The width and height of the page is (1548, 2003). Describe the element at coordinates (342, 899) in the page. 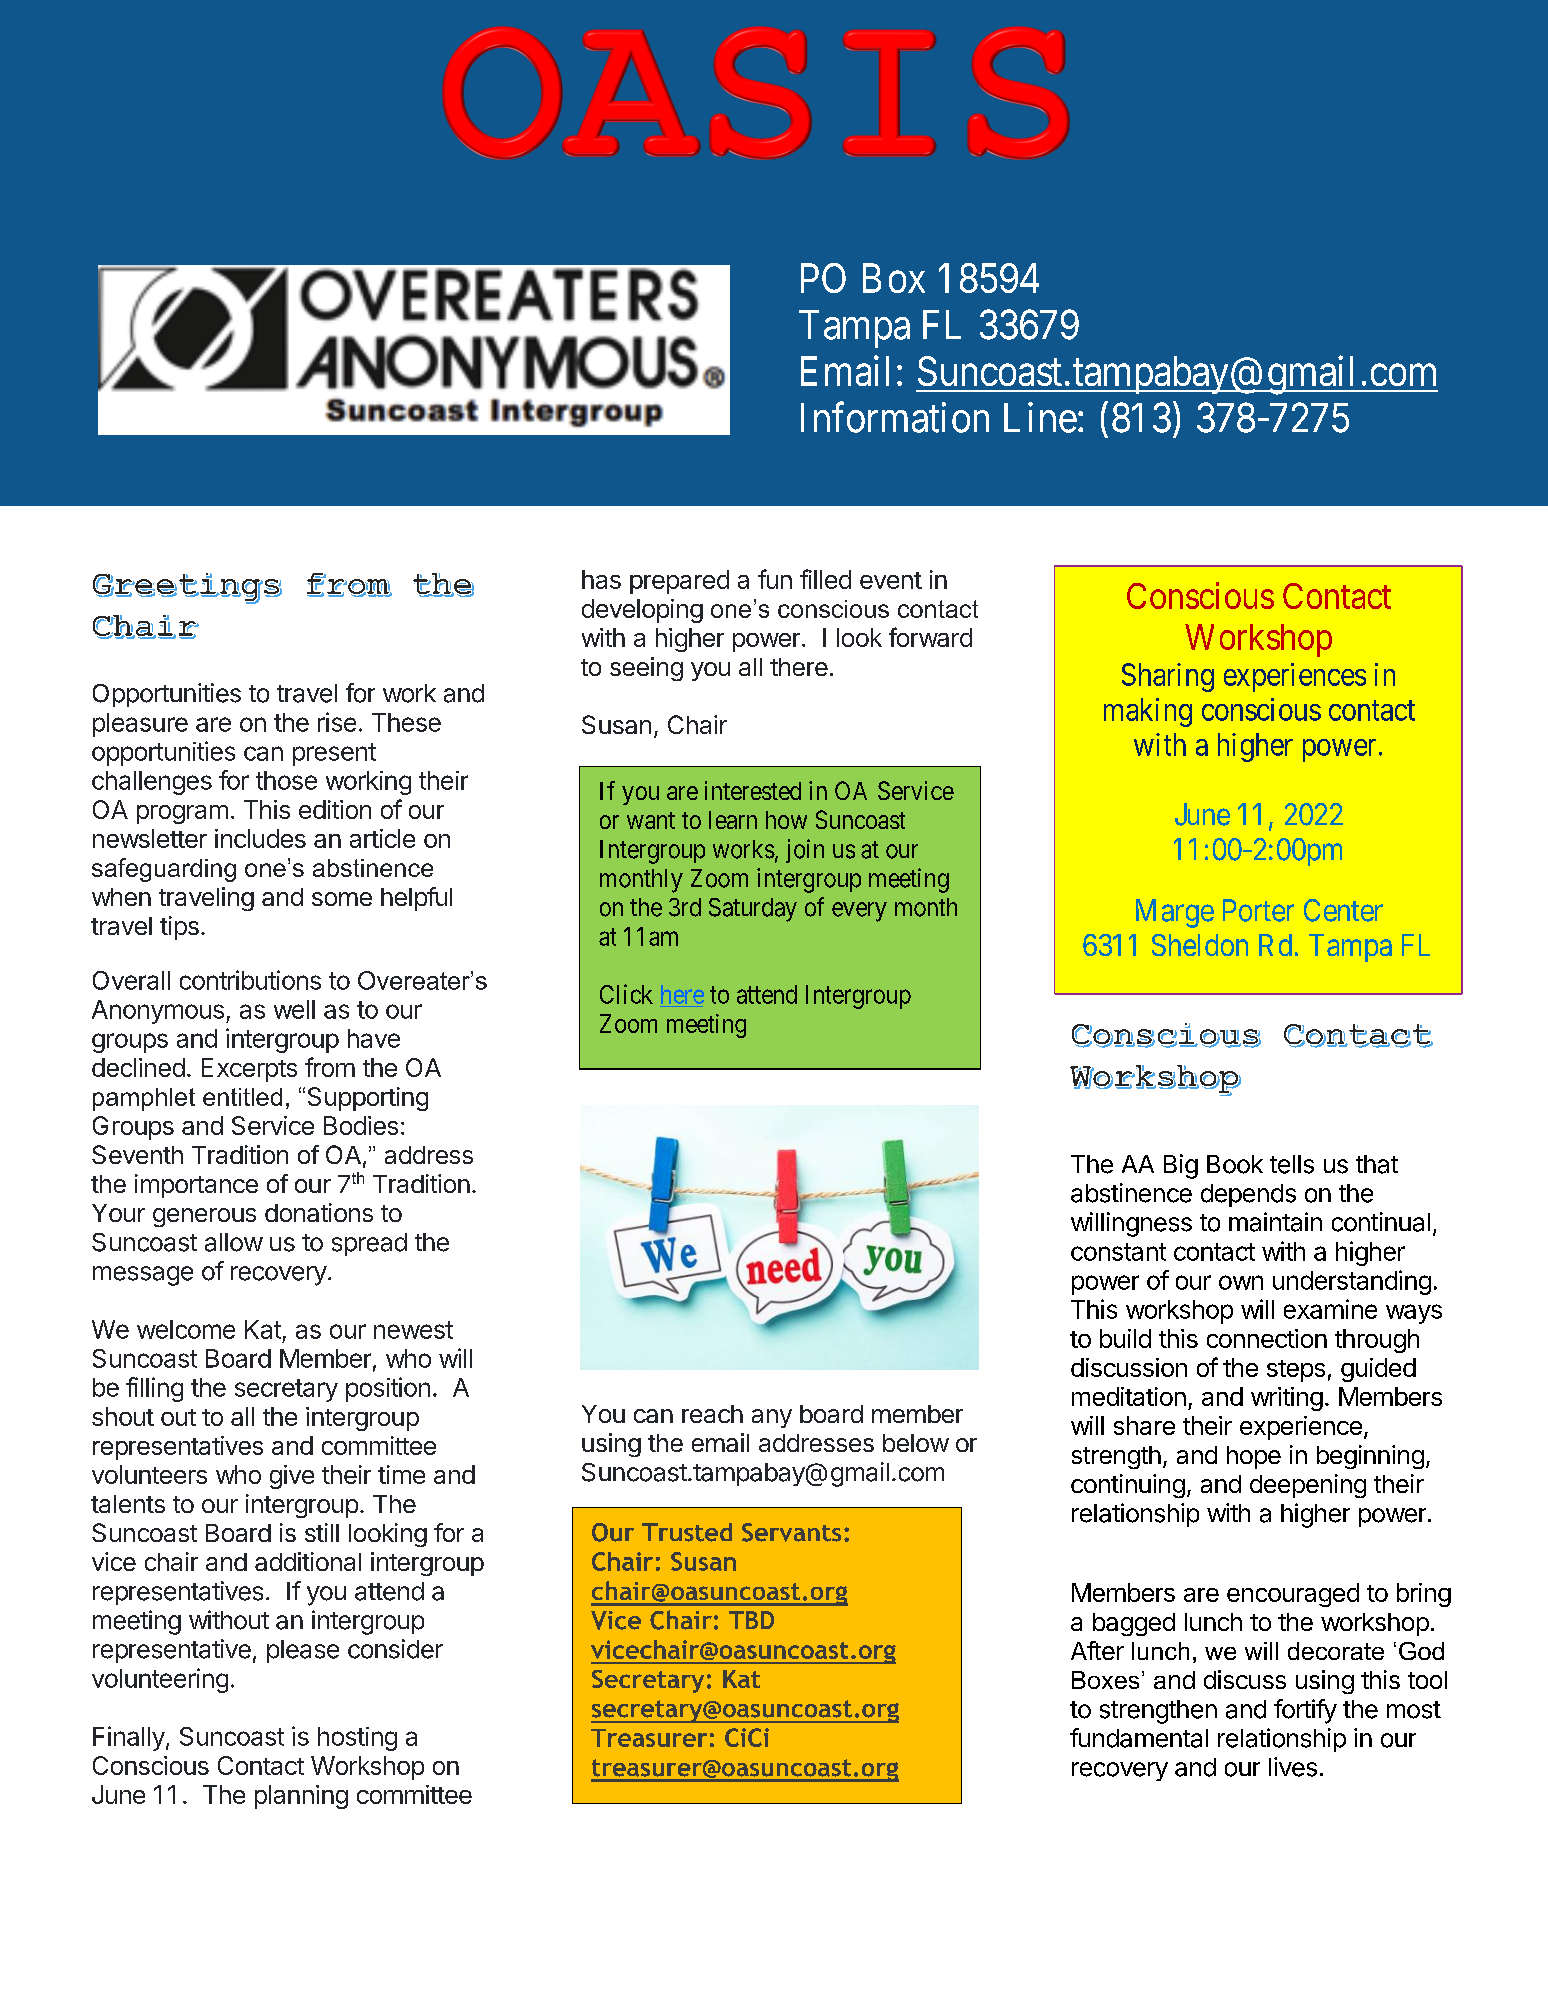

I see `some` at that location.
